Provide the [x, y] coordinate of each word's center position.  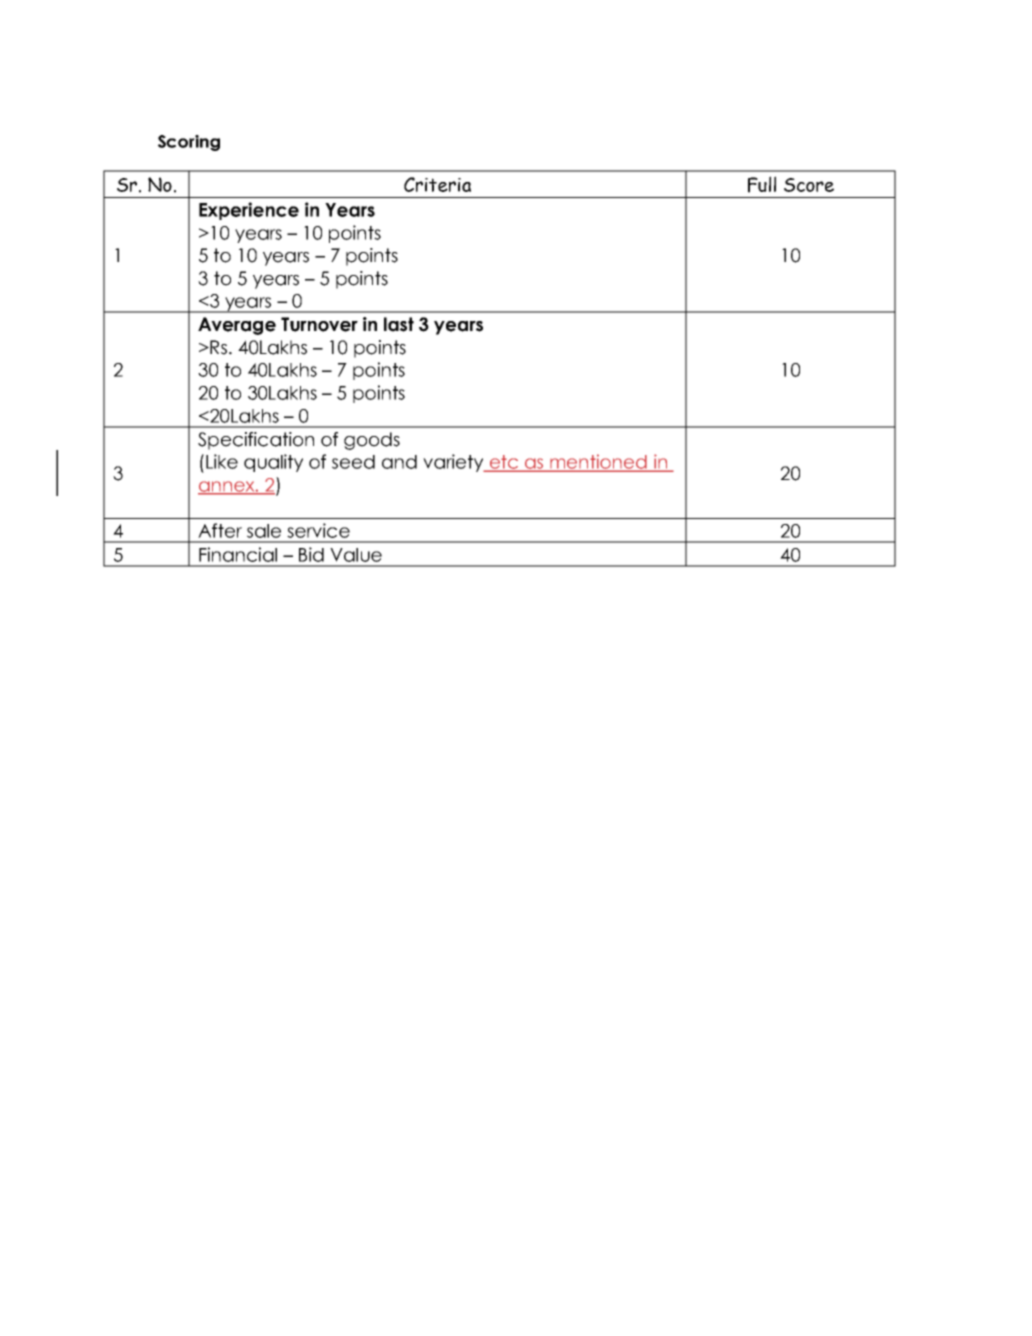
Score [809, 185]
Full [762, 184]
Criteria [437, 184]
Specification [256, 441]
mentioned [598, 462]
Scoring [189, 143]
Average [237, 326]
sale [264, 531]
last [399, 324]
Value [356, 555]
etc [504, 463]
